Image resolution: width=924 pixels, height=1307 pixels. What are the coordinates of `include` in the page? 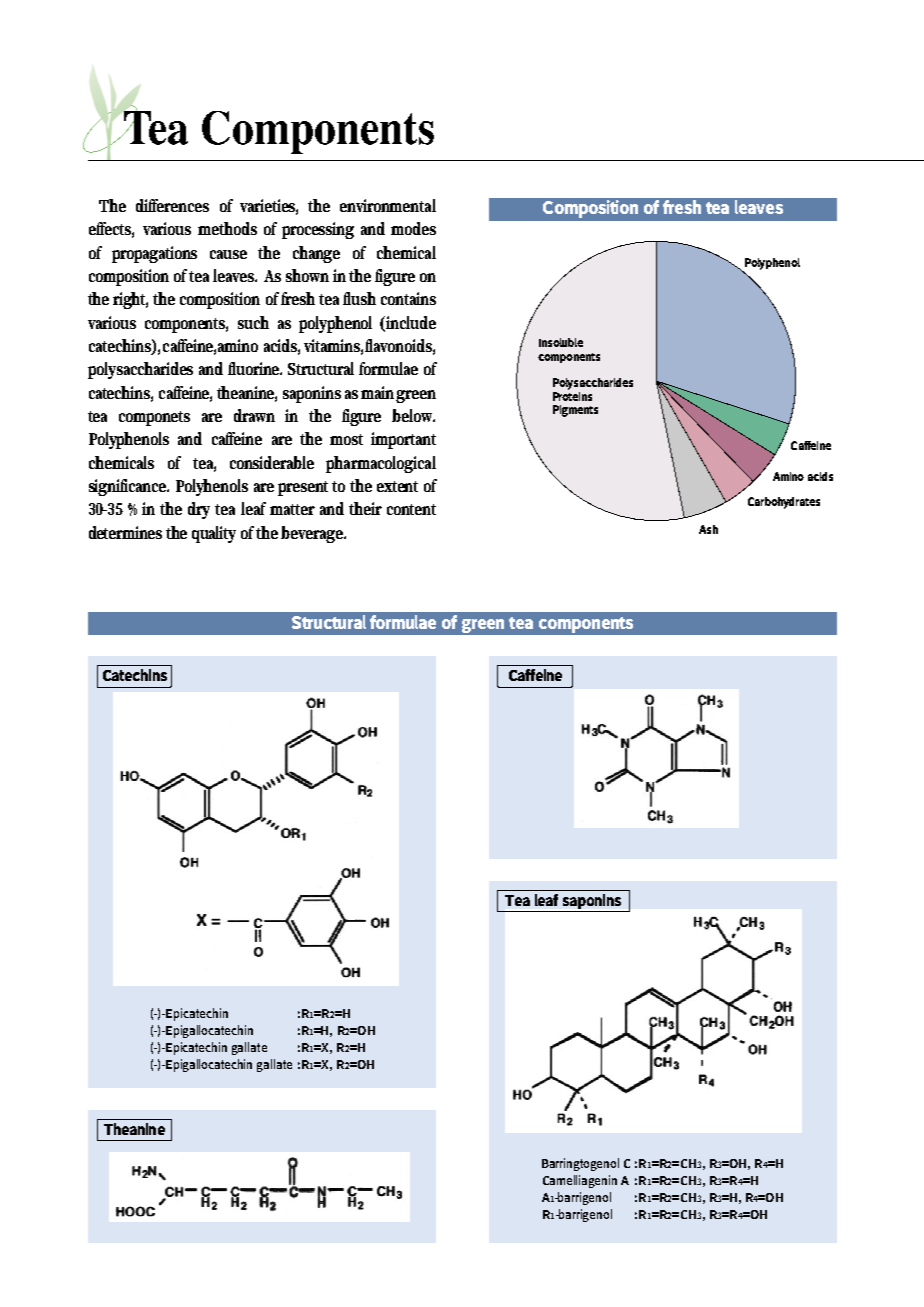 It's located at (411, 322).
